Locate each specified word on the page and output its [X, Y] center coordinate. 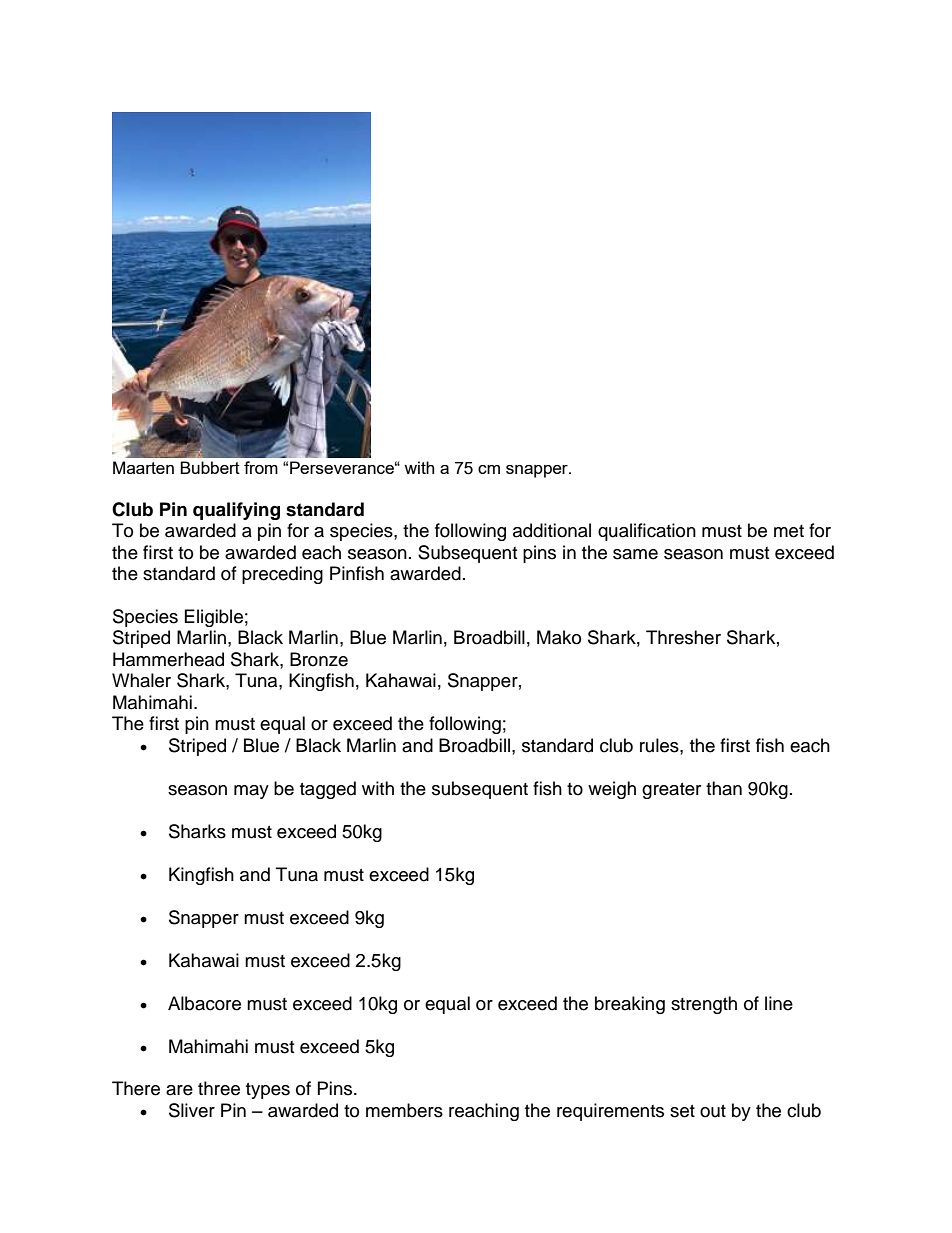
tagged [328, 790]
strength [704, 1005]
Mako [559, 637]
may [251, 792]
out [713, 1111]
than [724, 788]
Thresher [683, 637]
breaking [630, 1005]
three [219, 1088]
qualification [647, 532]
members [404, 1110]
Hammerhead [168, 659]
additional [552, 530]
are [179, 1090]
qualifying [236, 511]
